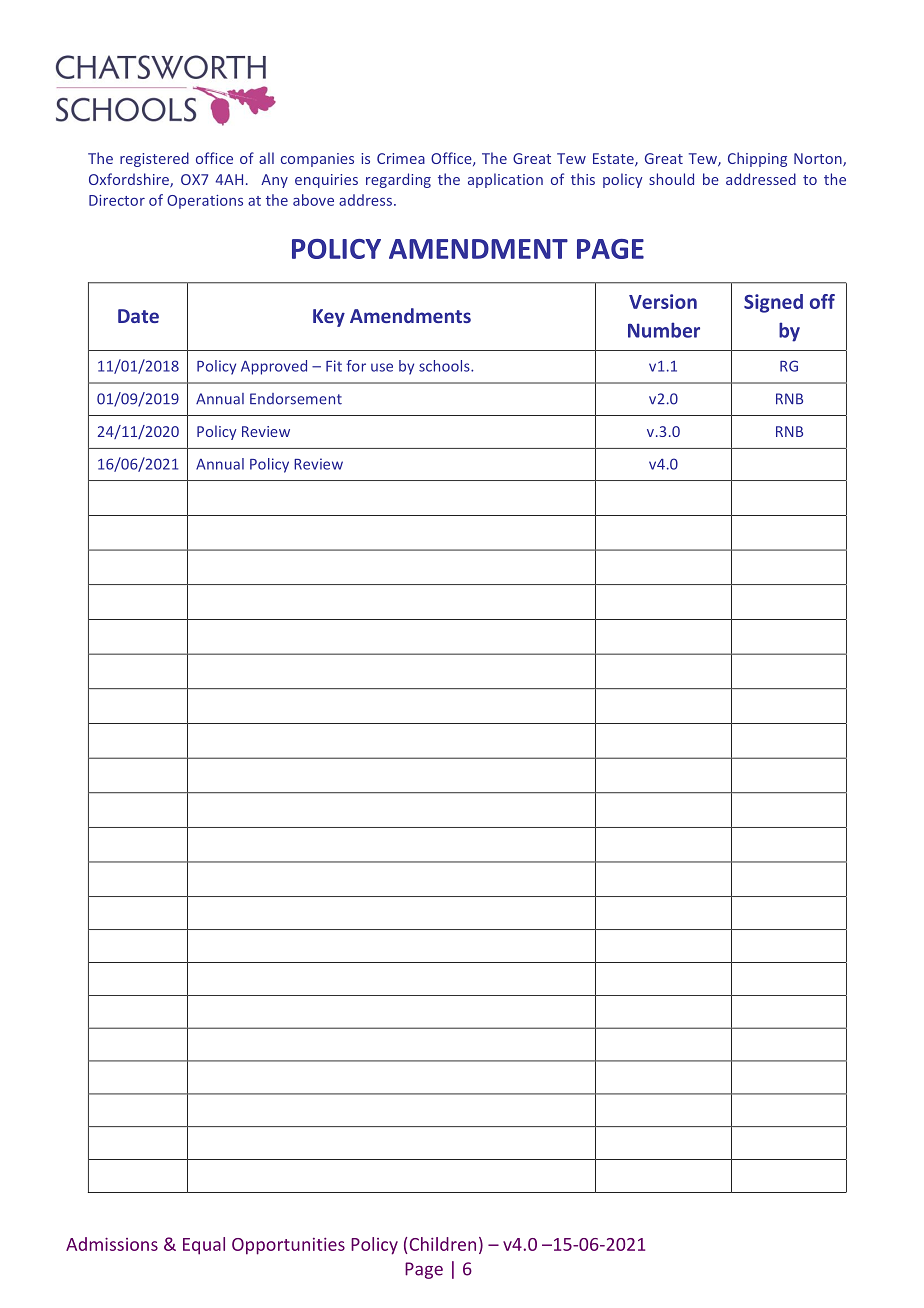 The width and height of the image is (924, 1308). I want to click on Chipping, so click(757, 159).
